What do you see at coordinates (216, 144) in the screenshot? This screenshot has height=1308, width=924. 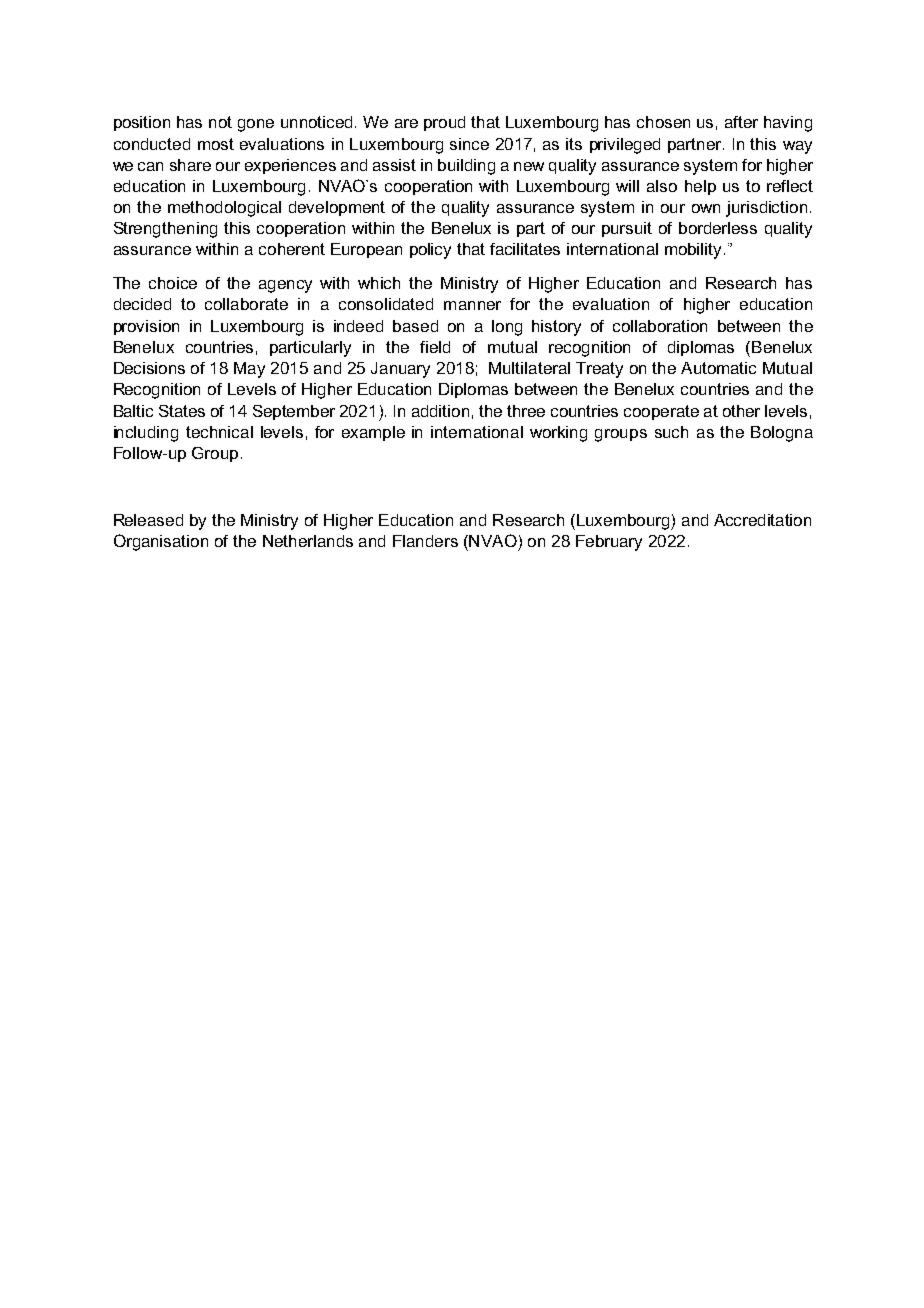 I see `most` at bounding box center [216, 144].
